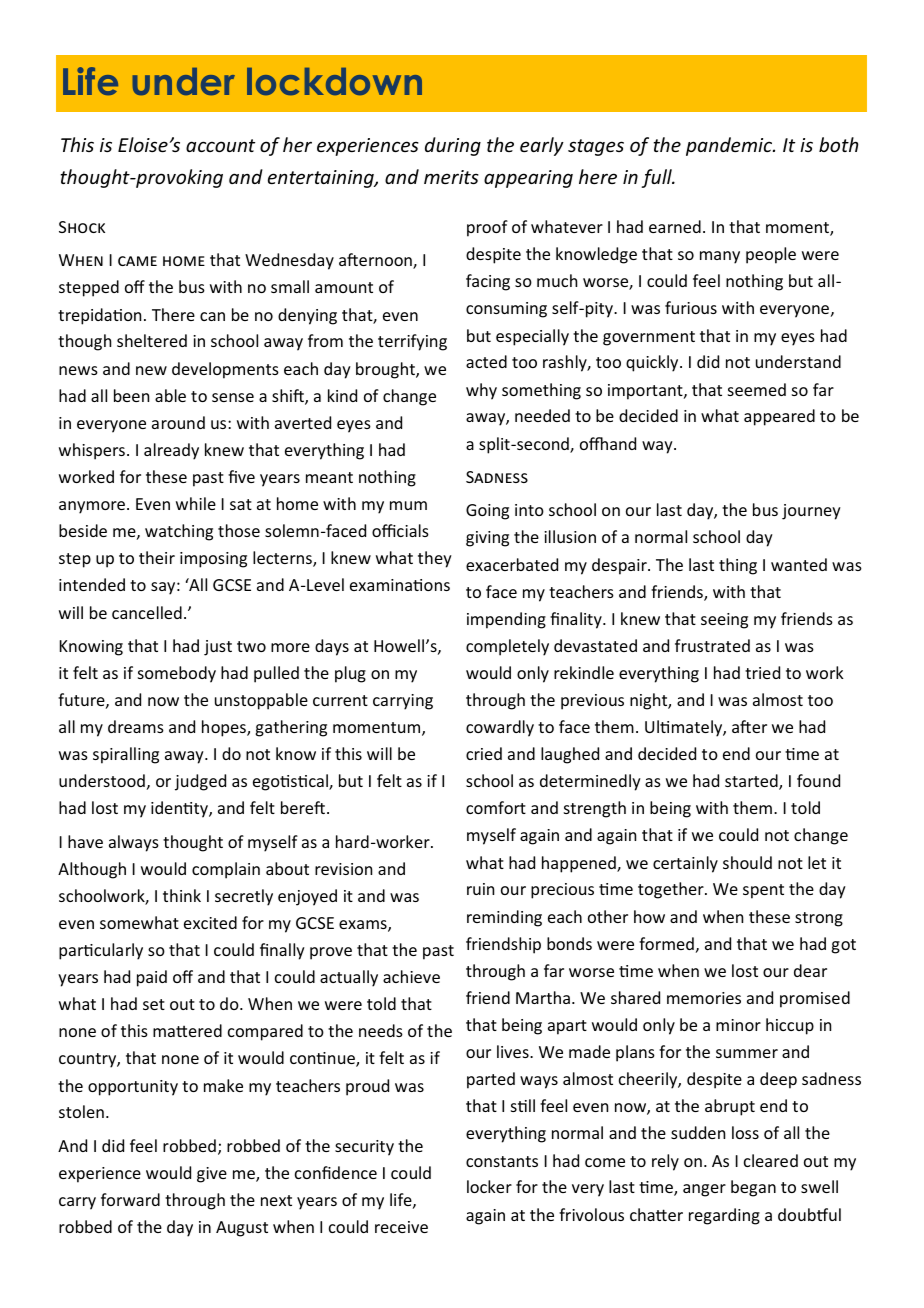 This screenshot has height=1308, width=924. Describe the element at coordinates (489, 1186) in the screenshot. I see `locker` at that location.
